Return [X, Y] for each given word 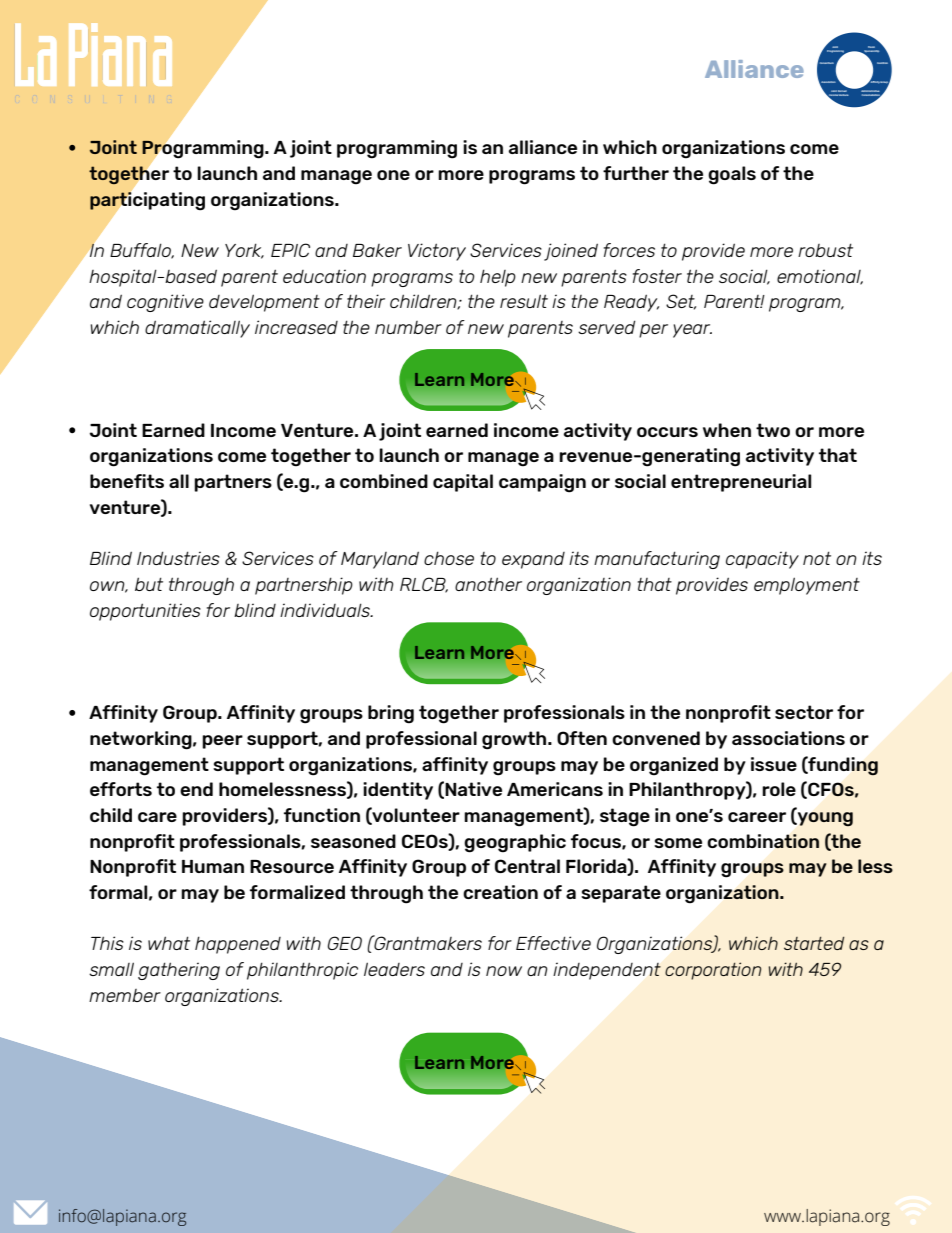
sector [804, 712]
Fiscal [872, 48]
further [636, 173]
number [408, 327]
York [244, 251]
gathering [179, 971]
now [504, 971]
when [727, 430]
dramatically [197, 329]
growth [515, 740]
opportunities [145, 612]
